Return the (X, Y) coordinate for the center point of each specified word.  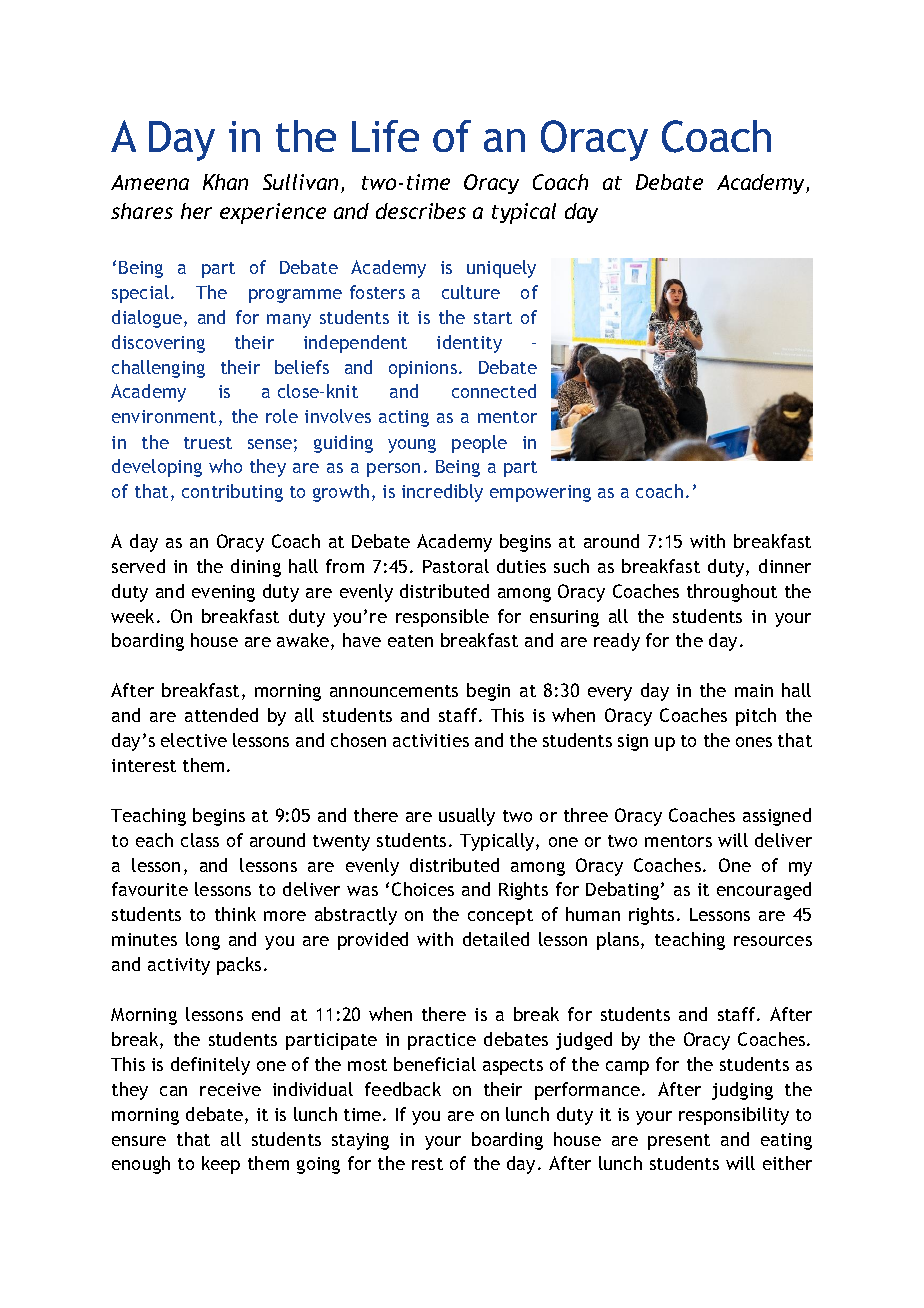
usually (467, 817)
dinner (785, 566)
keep (221, 1165)
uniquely (501, 269)
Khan (225, 182)
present (679, 1142)
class (200, 840)
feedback (403, 1089)
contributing (232, 493)
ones (754, 742)
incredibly (442, 493)
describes (421, 211)
